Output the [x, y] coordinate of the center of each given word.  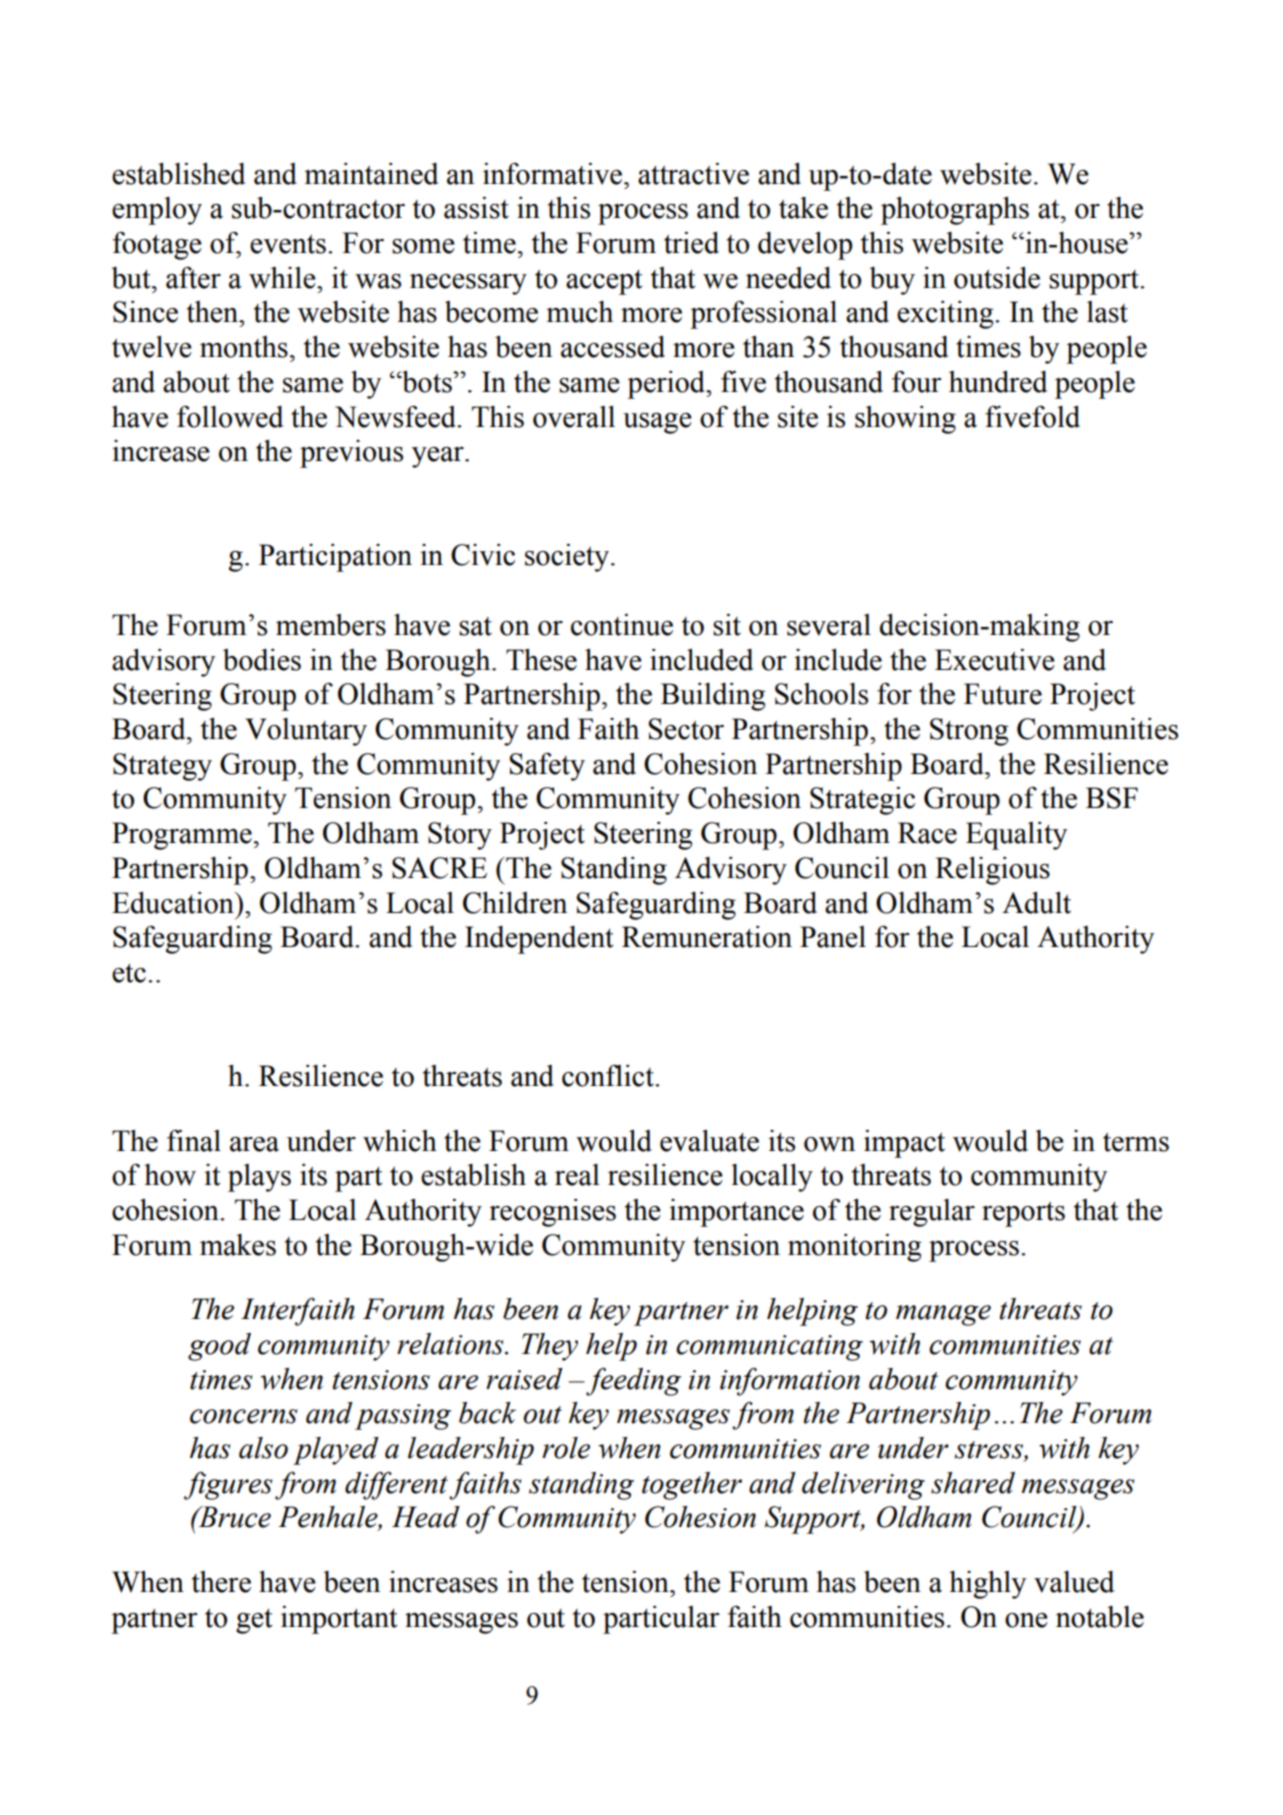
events [288, 244]
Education [174, 903]
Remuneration [707, 937]
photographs [955, 211]
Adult [1036, 903]
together [692, 1486]
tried [691, 243]
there [221, 1582]
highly [987, 1585]
